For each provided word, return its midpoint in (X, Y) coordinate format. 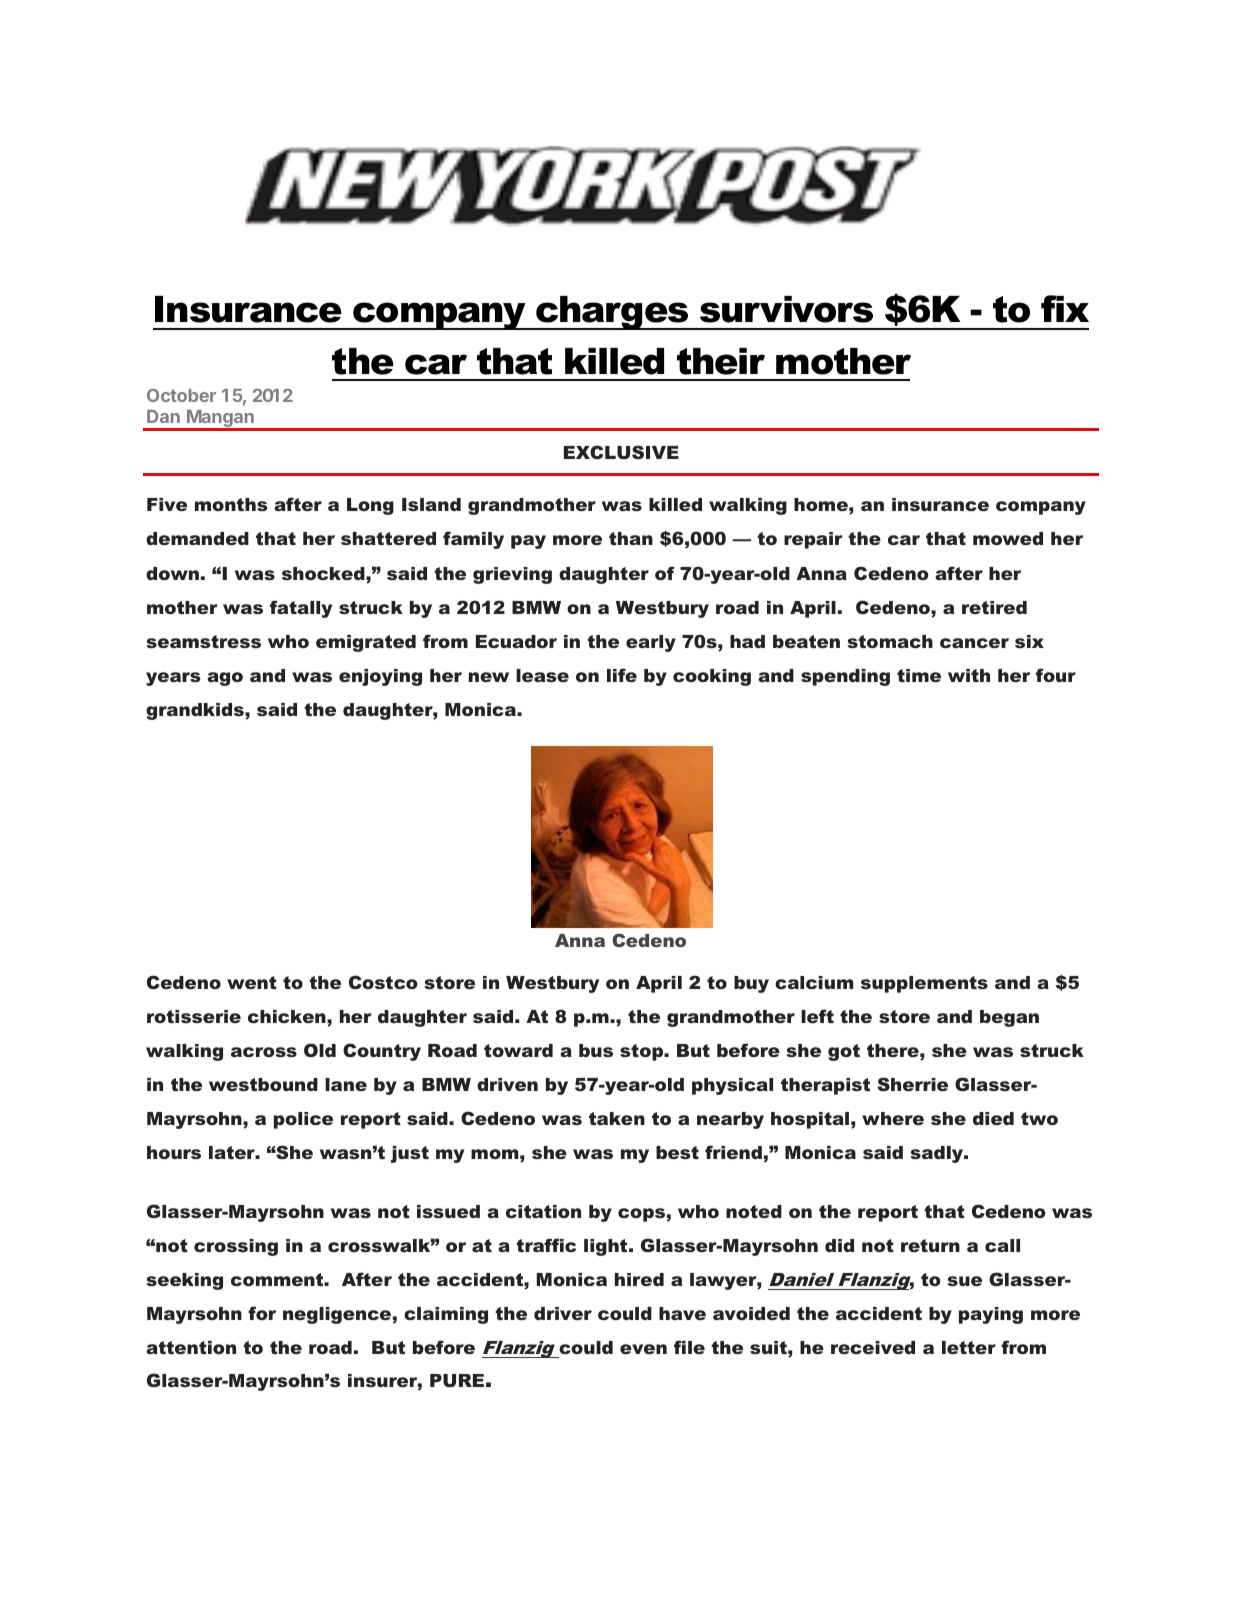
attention (191, 1347)
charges (613, 313)
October (181, 395)
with (969, 675)
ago (225, 679)
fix (1065, 308)
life (622, 675)
